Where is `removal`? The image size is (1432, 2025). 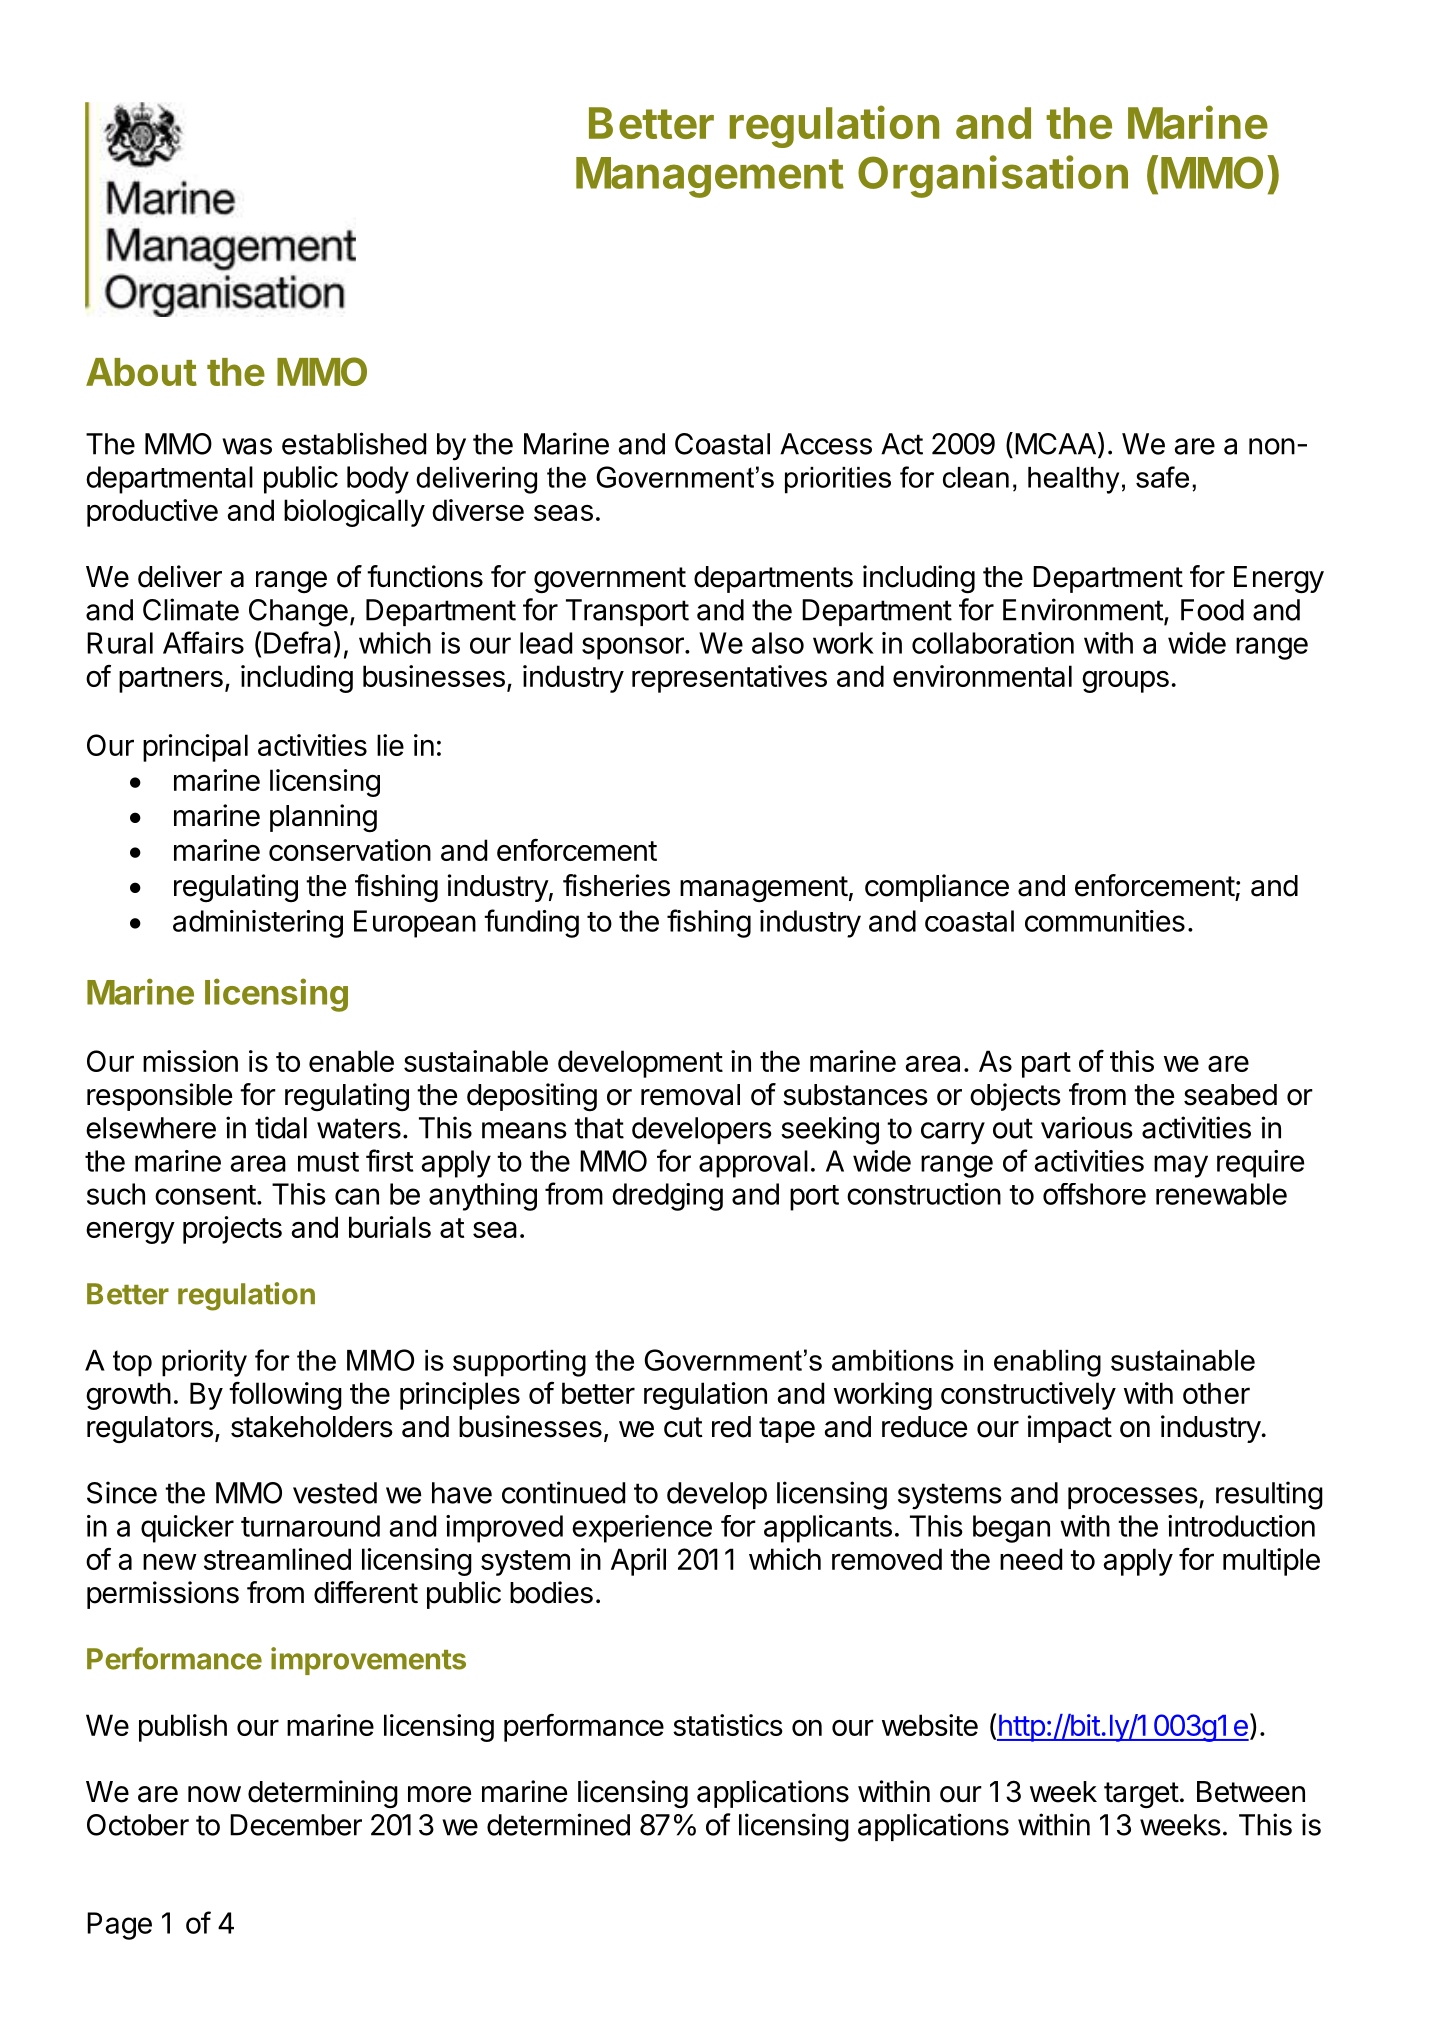 removal is located at coordinates (690, 1095).
